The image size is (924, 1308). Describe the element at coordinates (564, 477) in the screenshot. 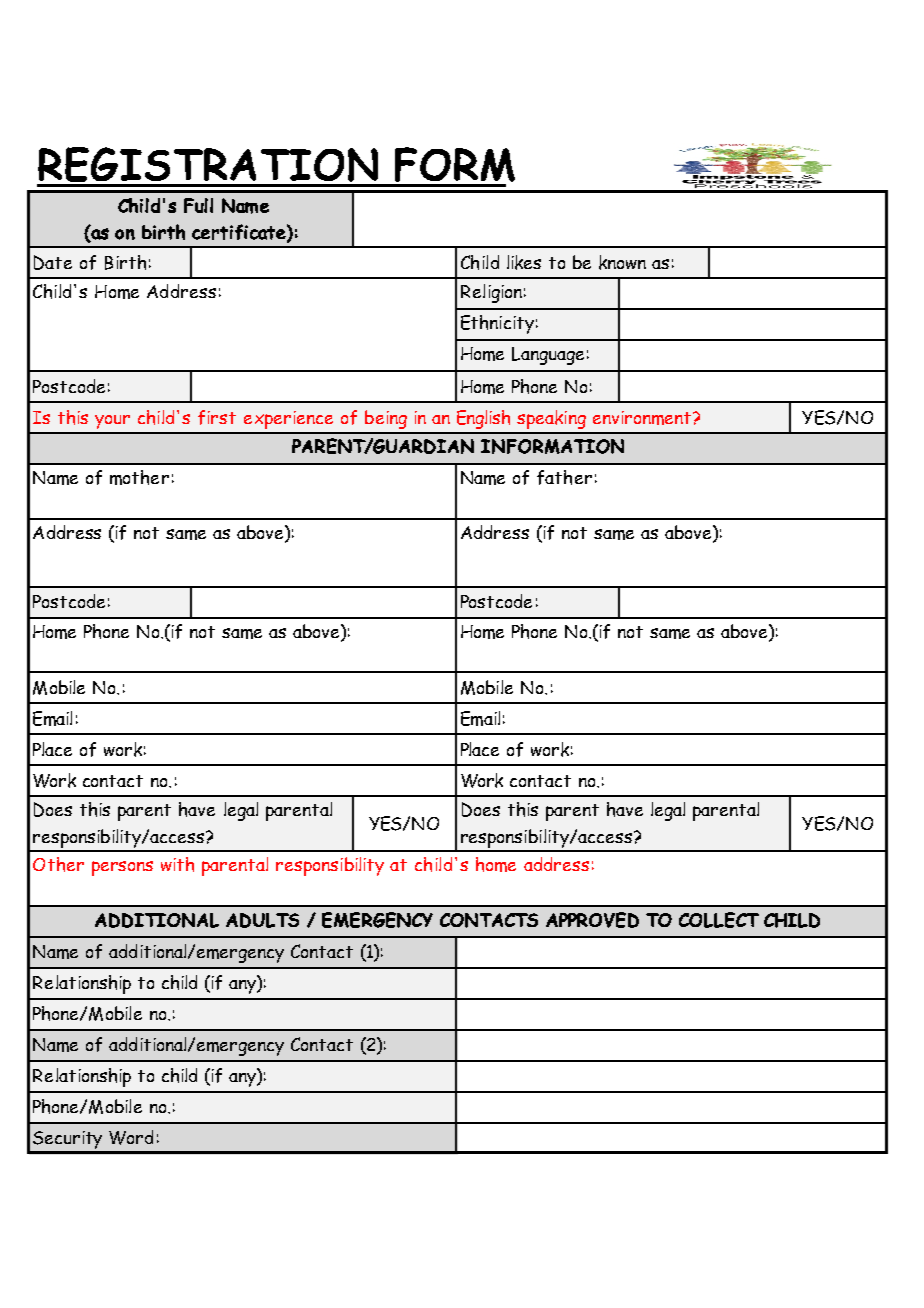

I see `father` at that location.
